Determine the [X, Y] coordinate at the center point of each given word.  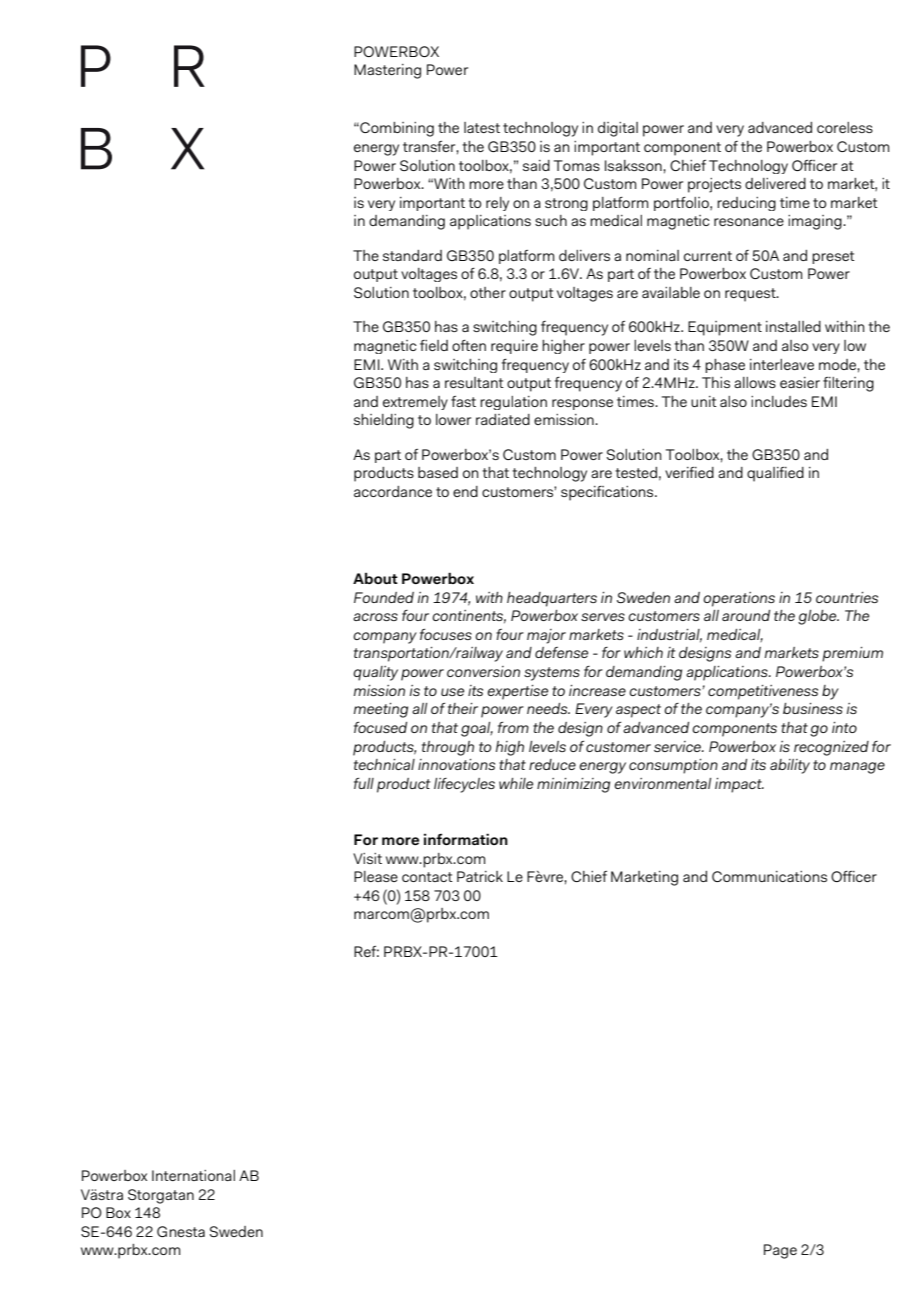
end [465, 491]
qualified [775, 474]
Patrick [480, 876]
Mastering [387, 71]
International [193, 1175]
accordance [393, 491]
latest [482, 127]
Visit [367, 858]
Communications [769, 876]
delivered [775, 183]
